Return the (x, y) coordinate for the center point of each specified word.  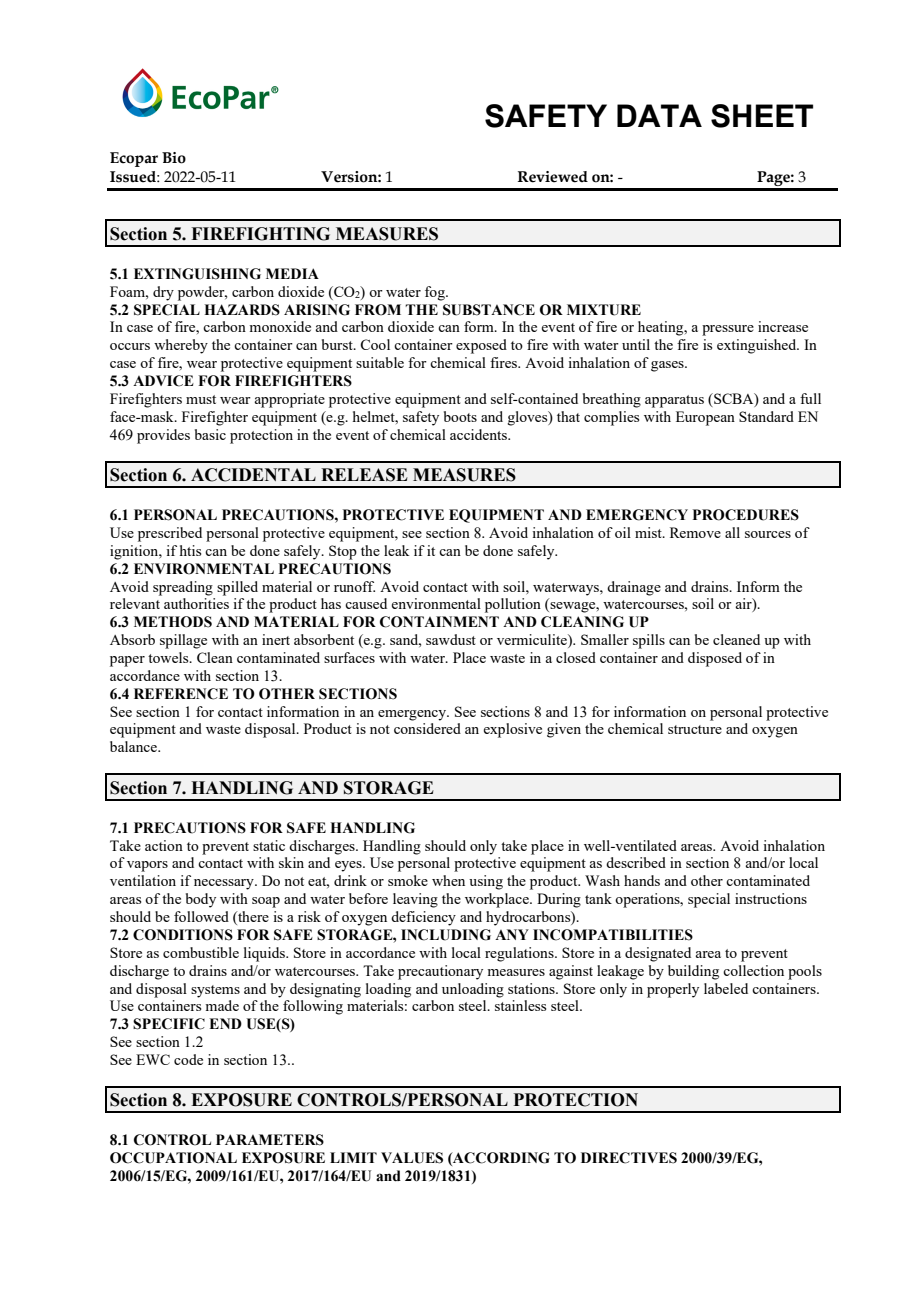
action (164, 845)
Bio (174, 158)
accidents (479, 434)
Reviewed (553, 177)
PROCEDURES (746, 515)
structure (695, 729)
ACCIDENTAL (253, 475)
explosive (512, 730)
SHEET (762, 116)
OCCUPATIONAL (173, 1158)
